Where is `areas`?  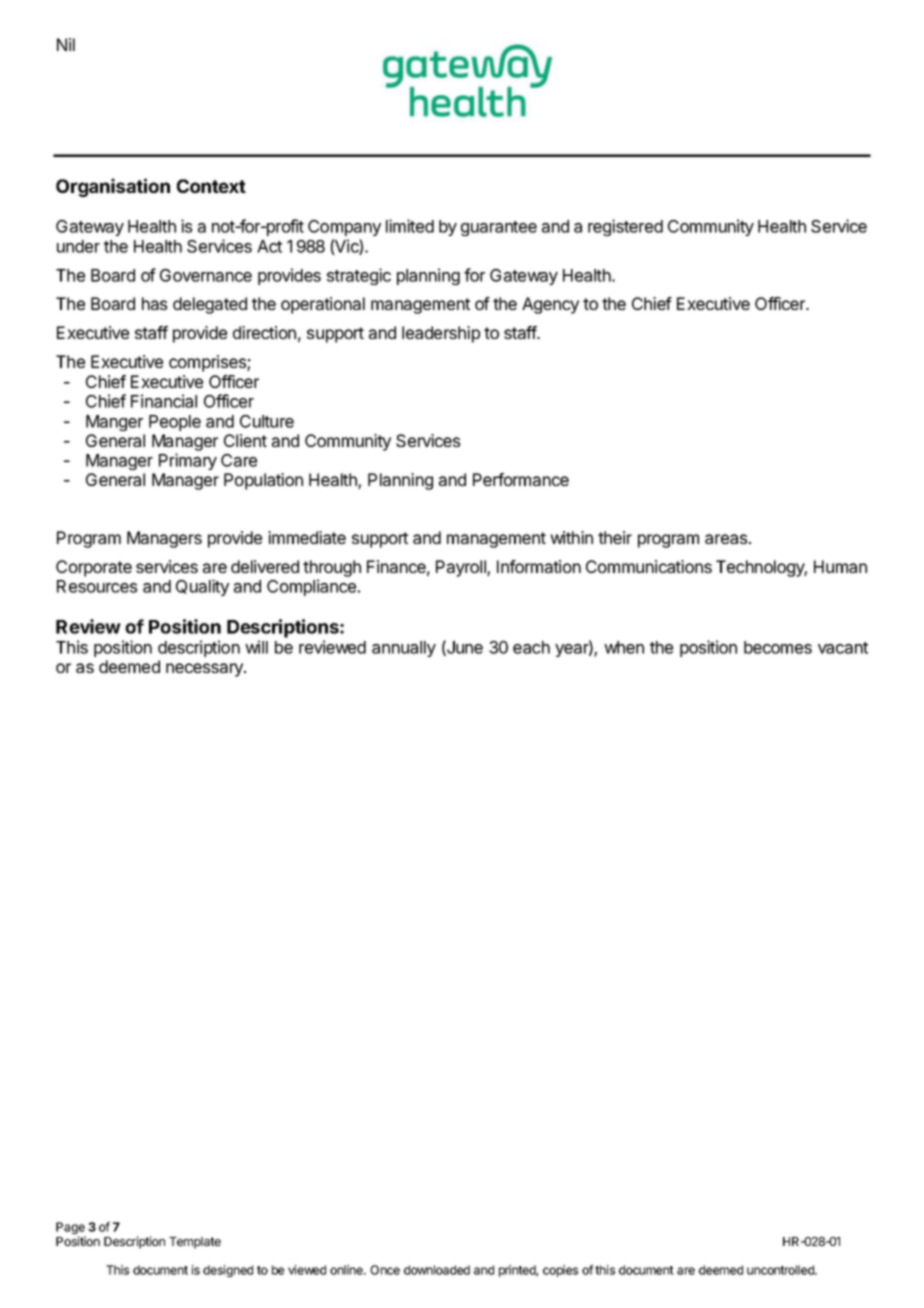
areas is located at coordinates (727, 539).
